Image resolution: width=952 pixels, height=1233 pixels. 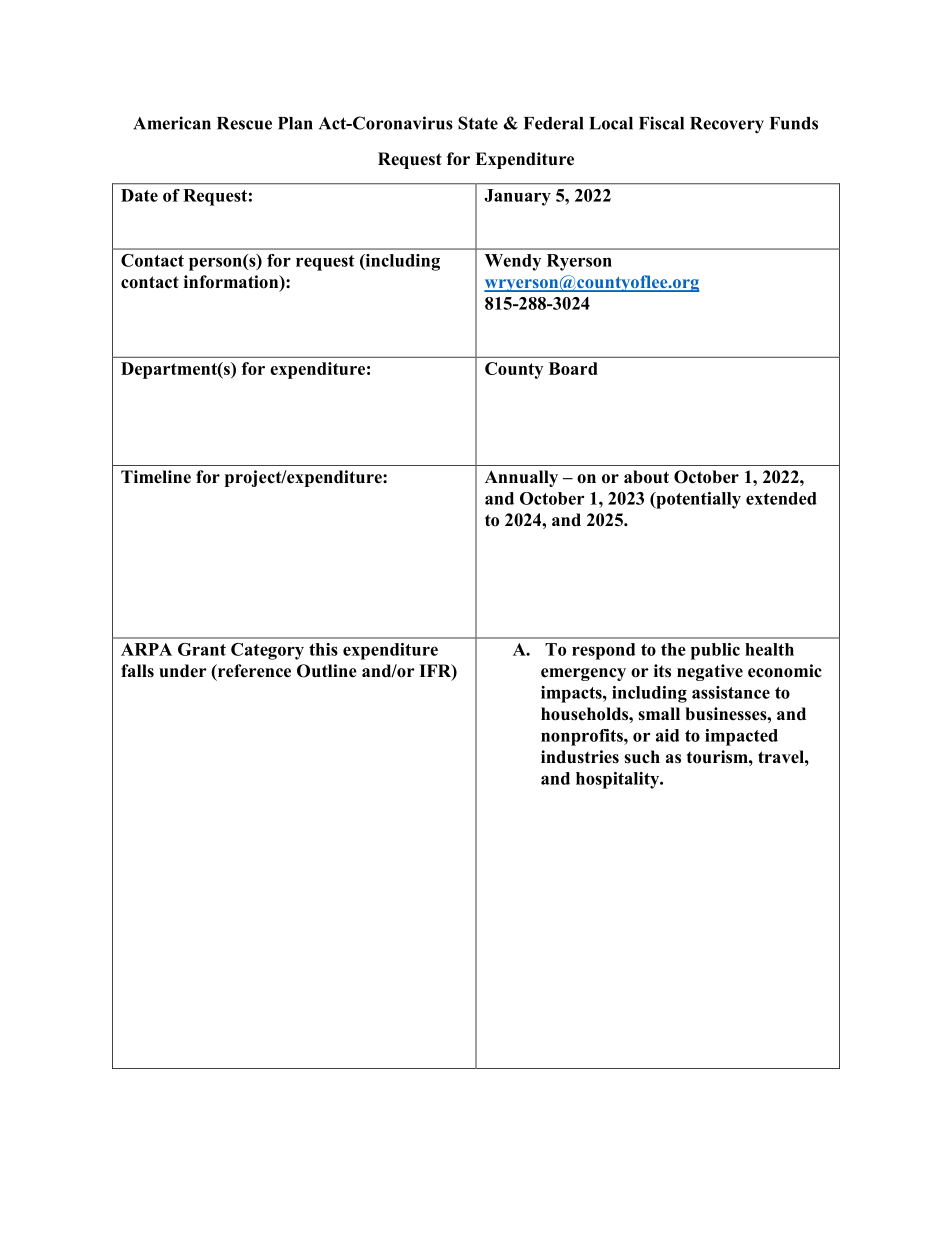 What do you see at coordinates (478, 123) in the page?
I see `State` at bounding box center [478, 123].
